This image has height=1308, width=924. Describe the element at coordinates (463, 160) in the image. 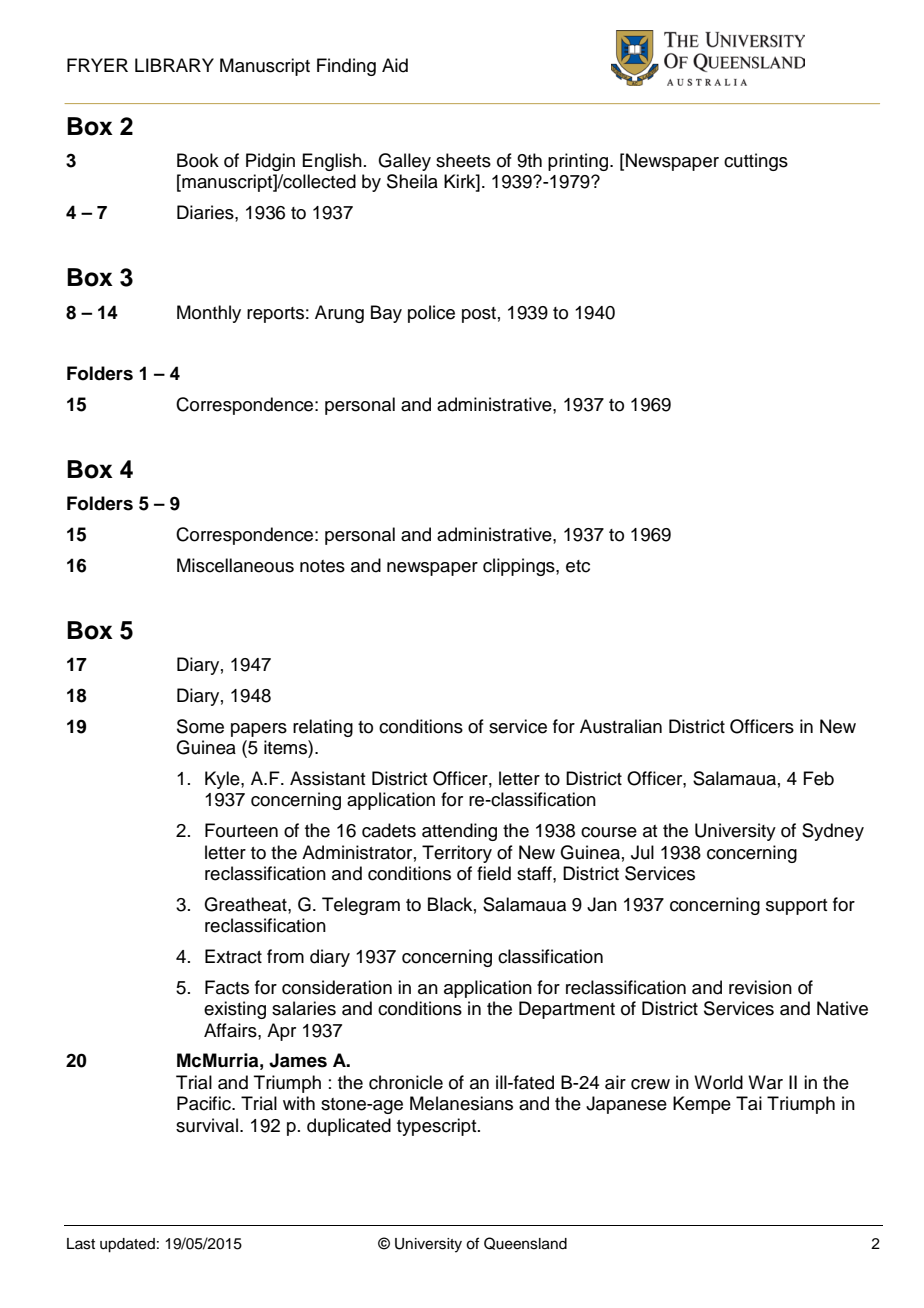

I see `sheets` at that location.
